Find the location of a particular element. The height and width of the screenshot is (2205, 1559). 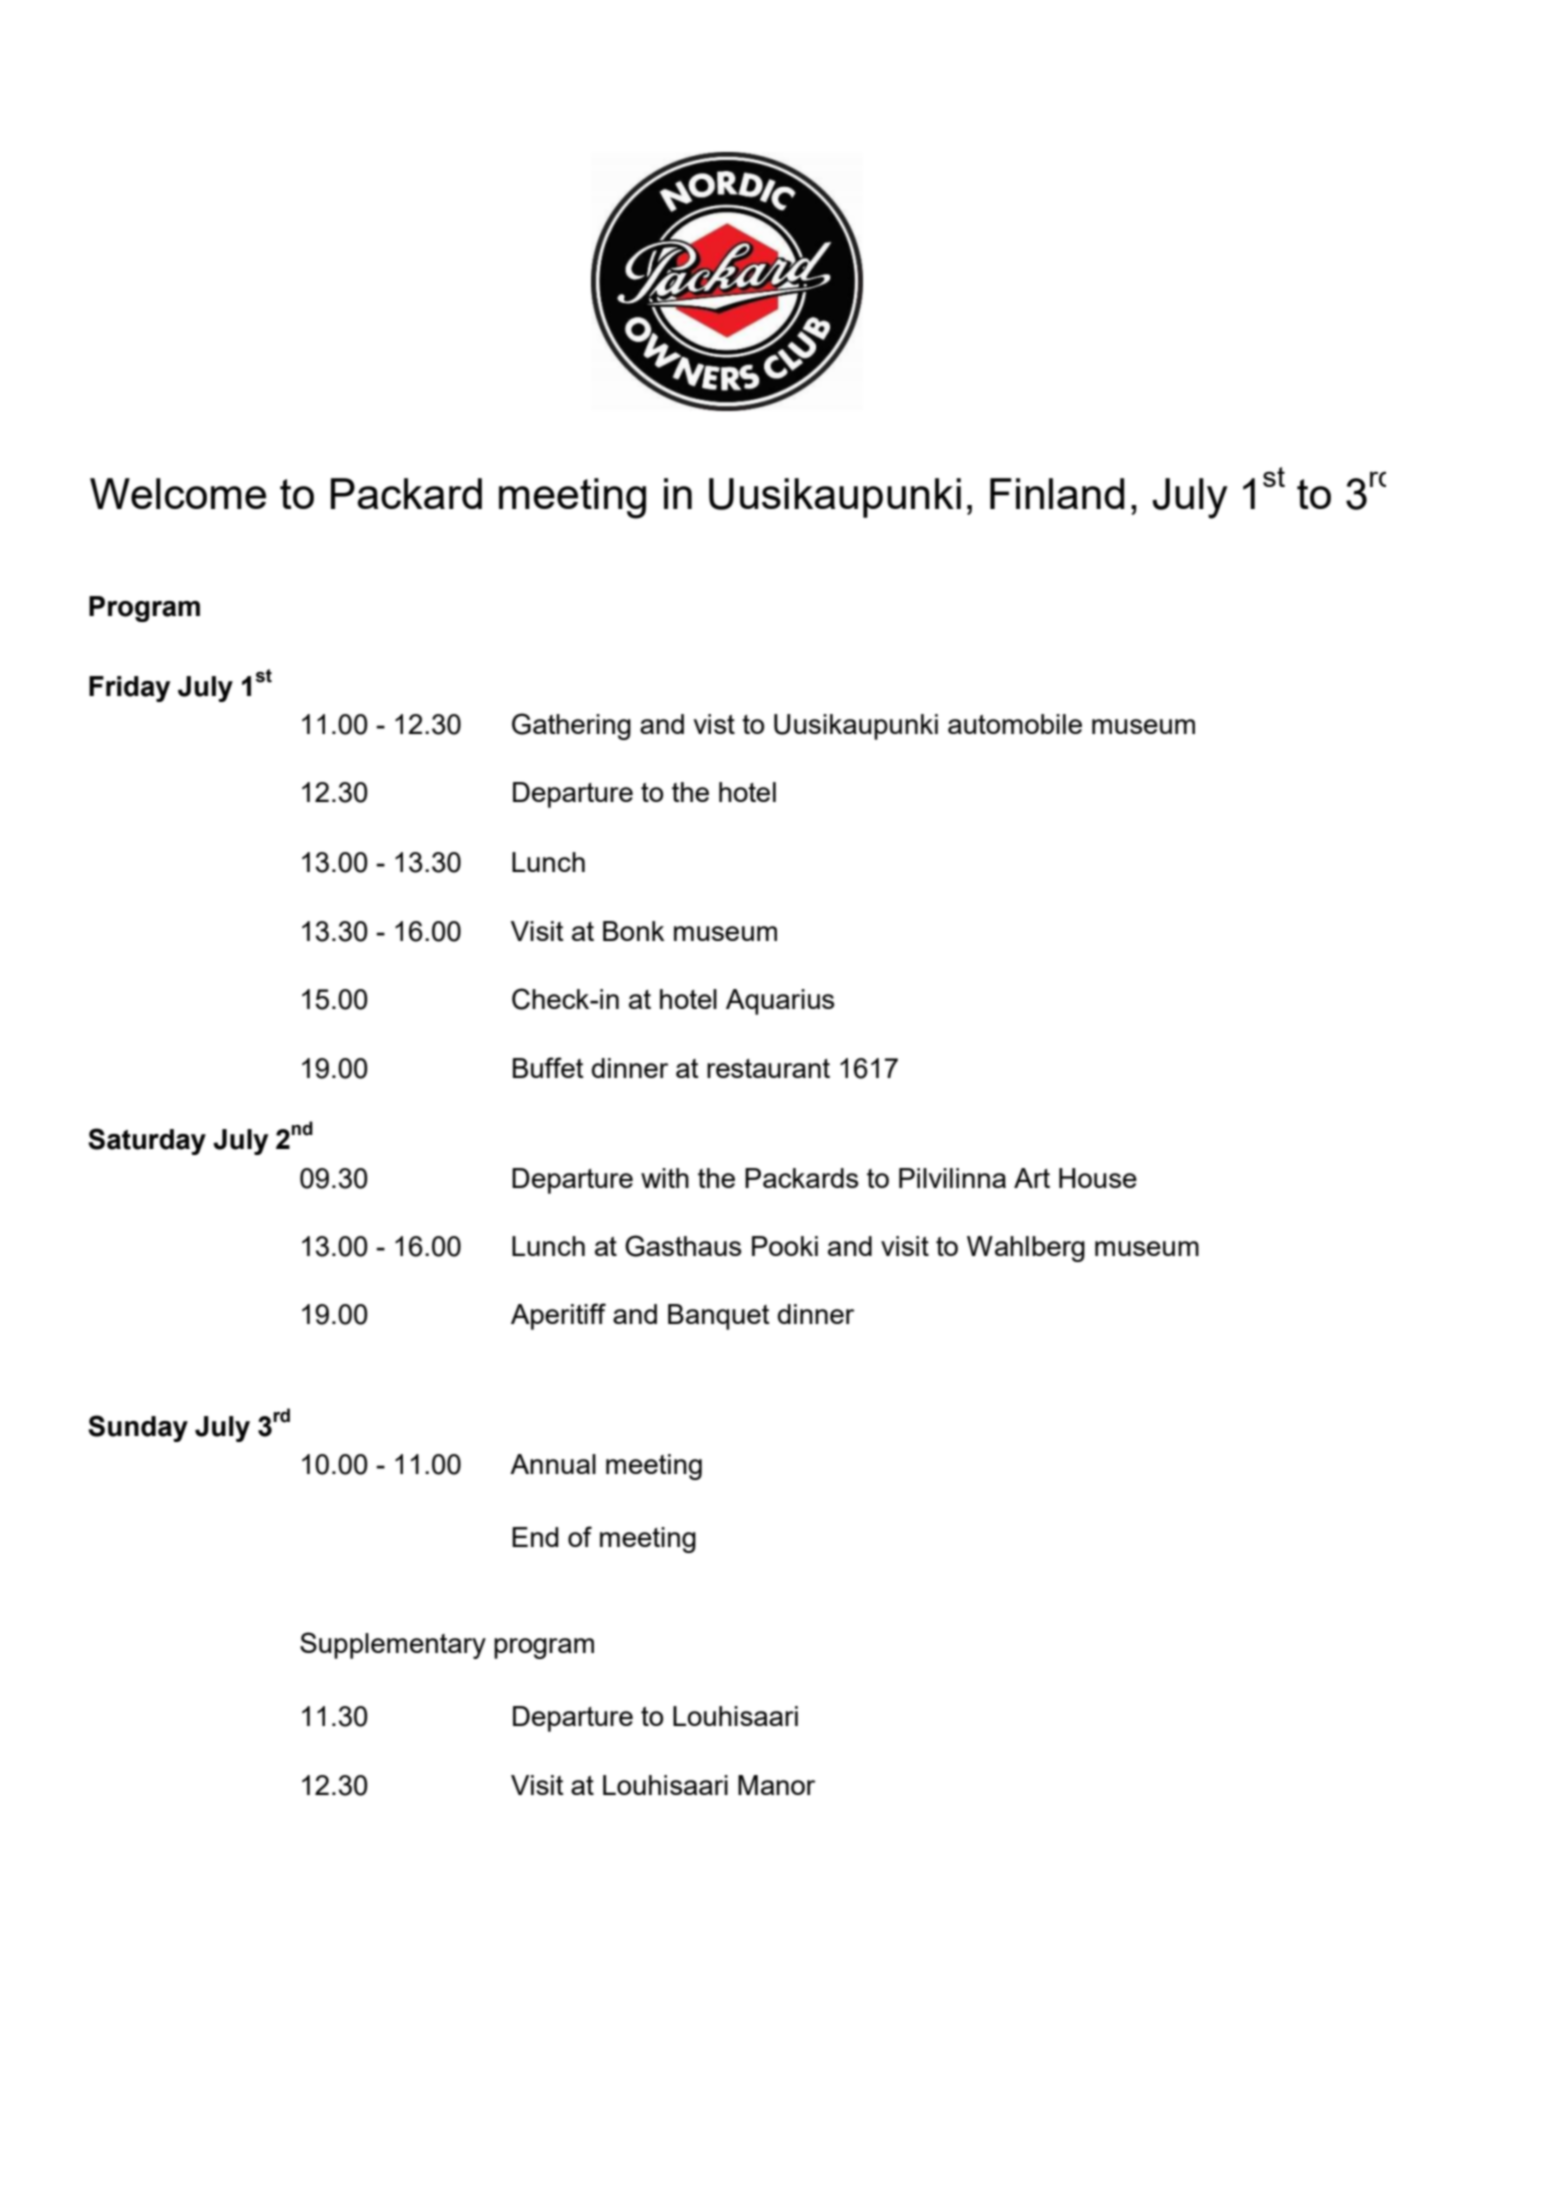

Manor is located at coordinates (776, 1785).
